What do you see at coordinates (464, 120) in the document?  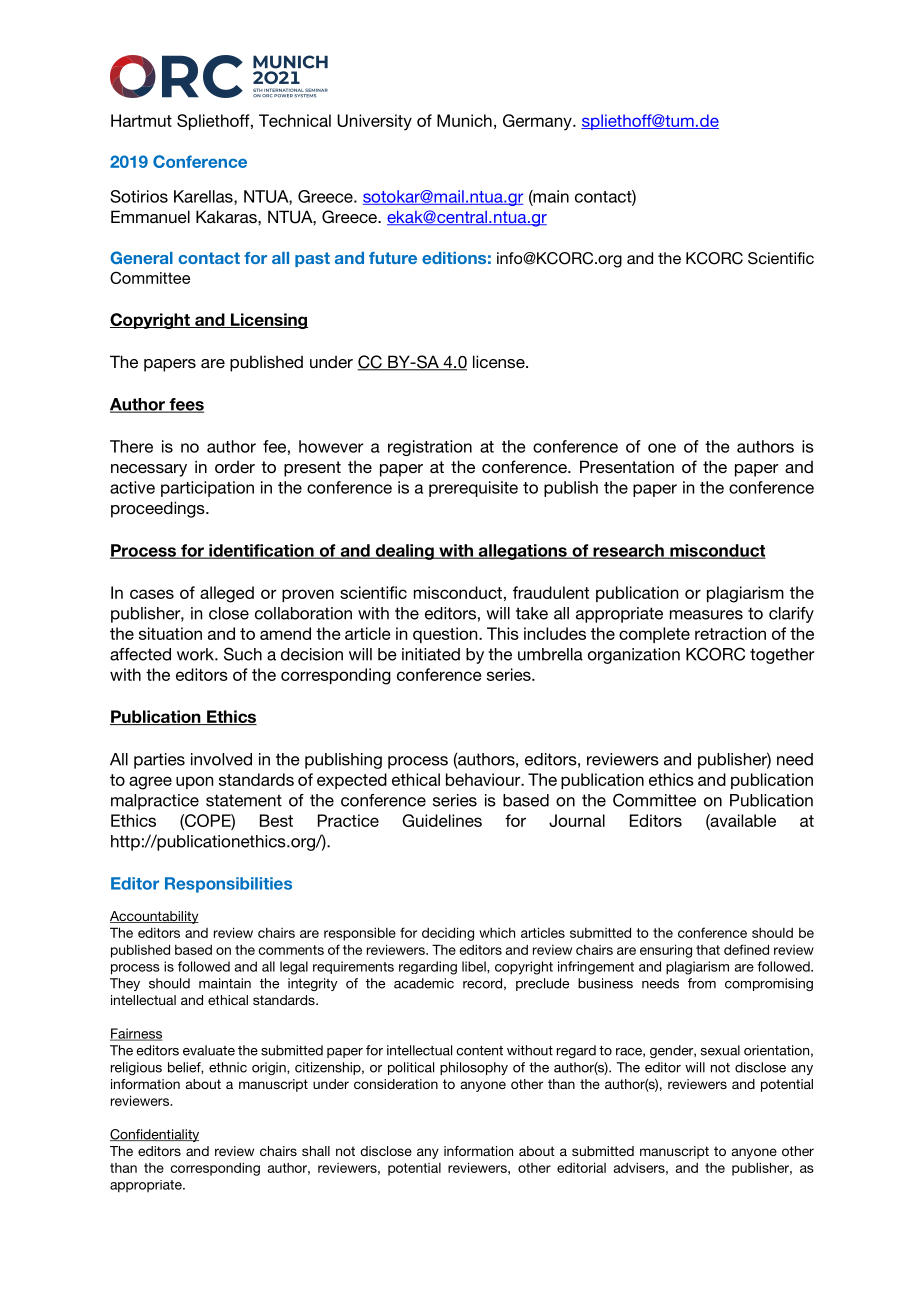 I see `Munich` at bounding box center [464, 120].
